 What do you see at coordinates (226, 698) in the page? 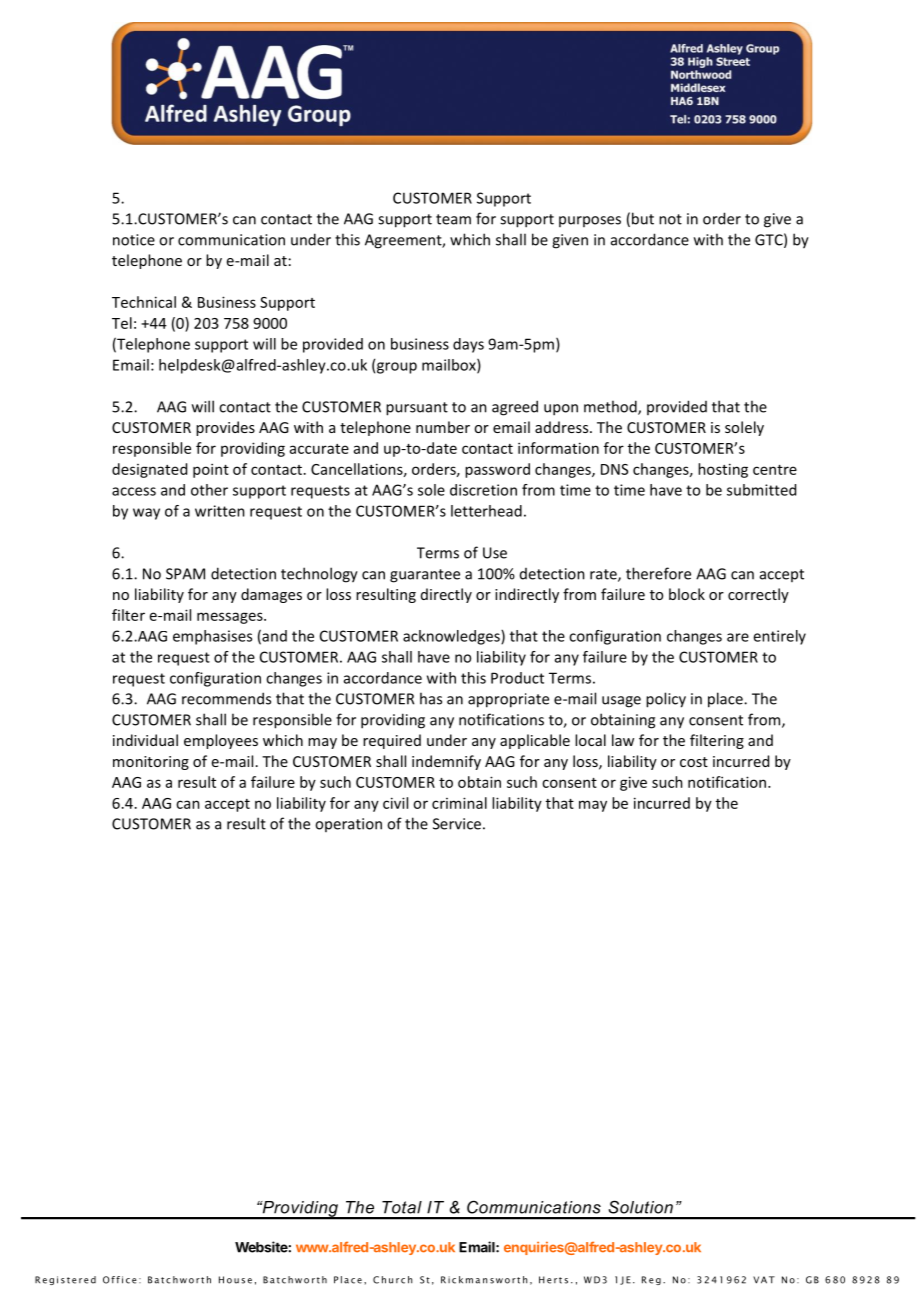
I see `recommends` at bounding box center [226, 698].
